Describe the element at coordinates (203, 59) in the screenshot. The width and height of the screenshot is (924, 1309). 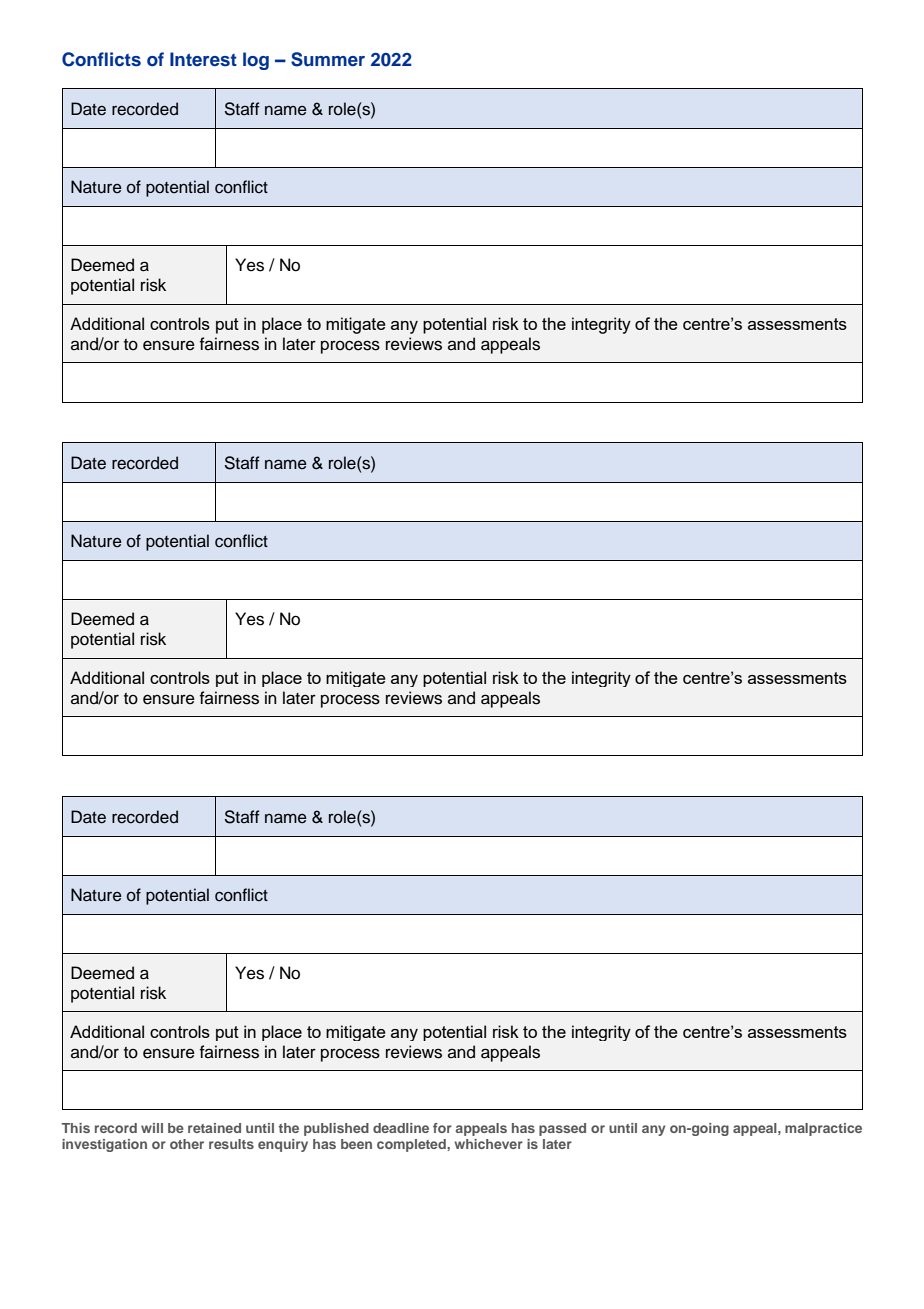
I see `Interest` at that location.
